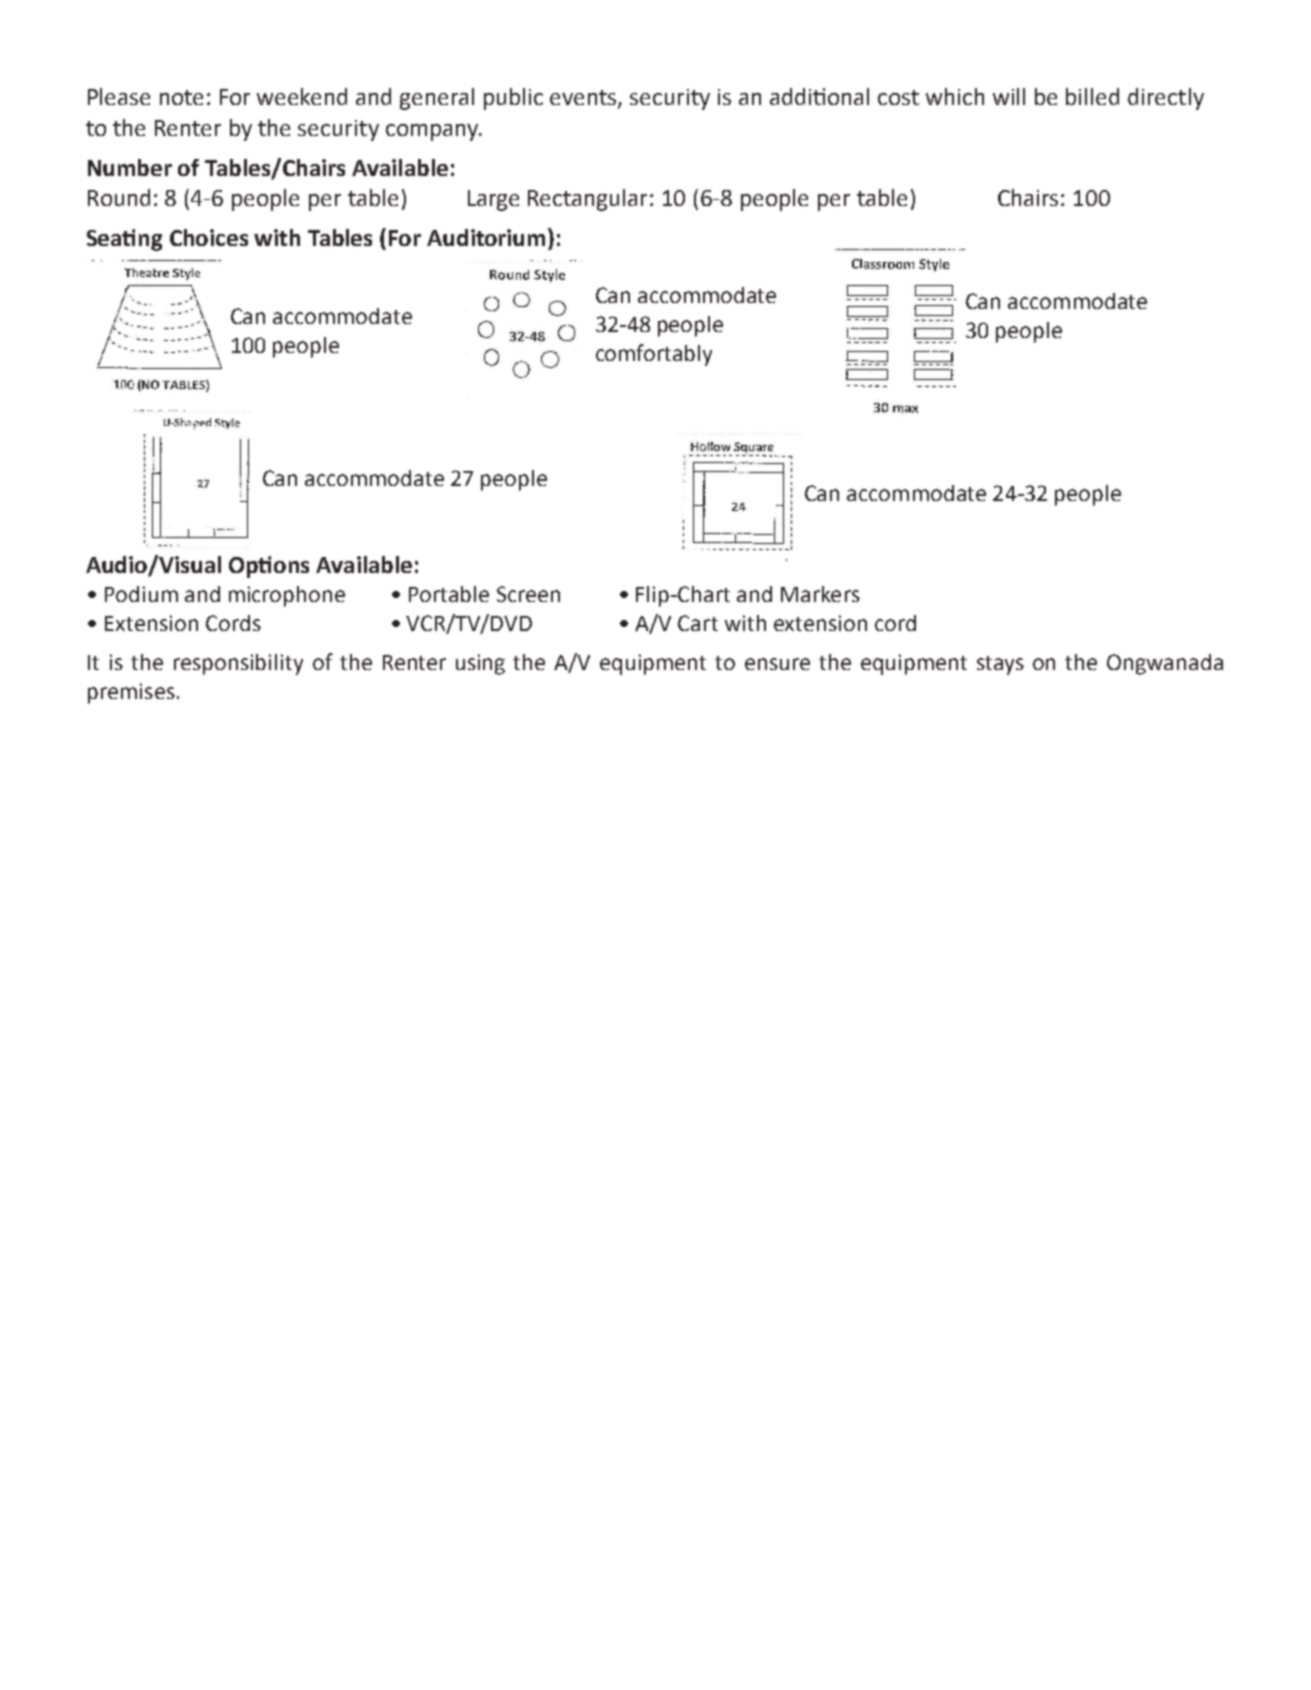 This page has width=1311, height=1690. I want to click on will, so click(1009, 96).
